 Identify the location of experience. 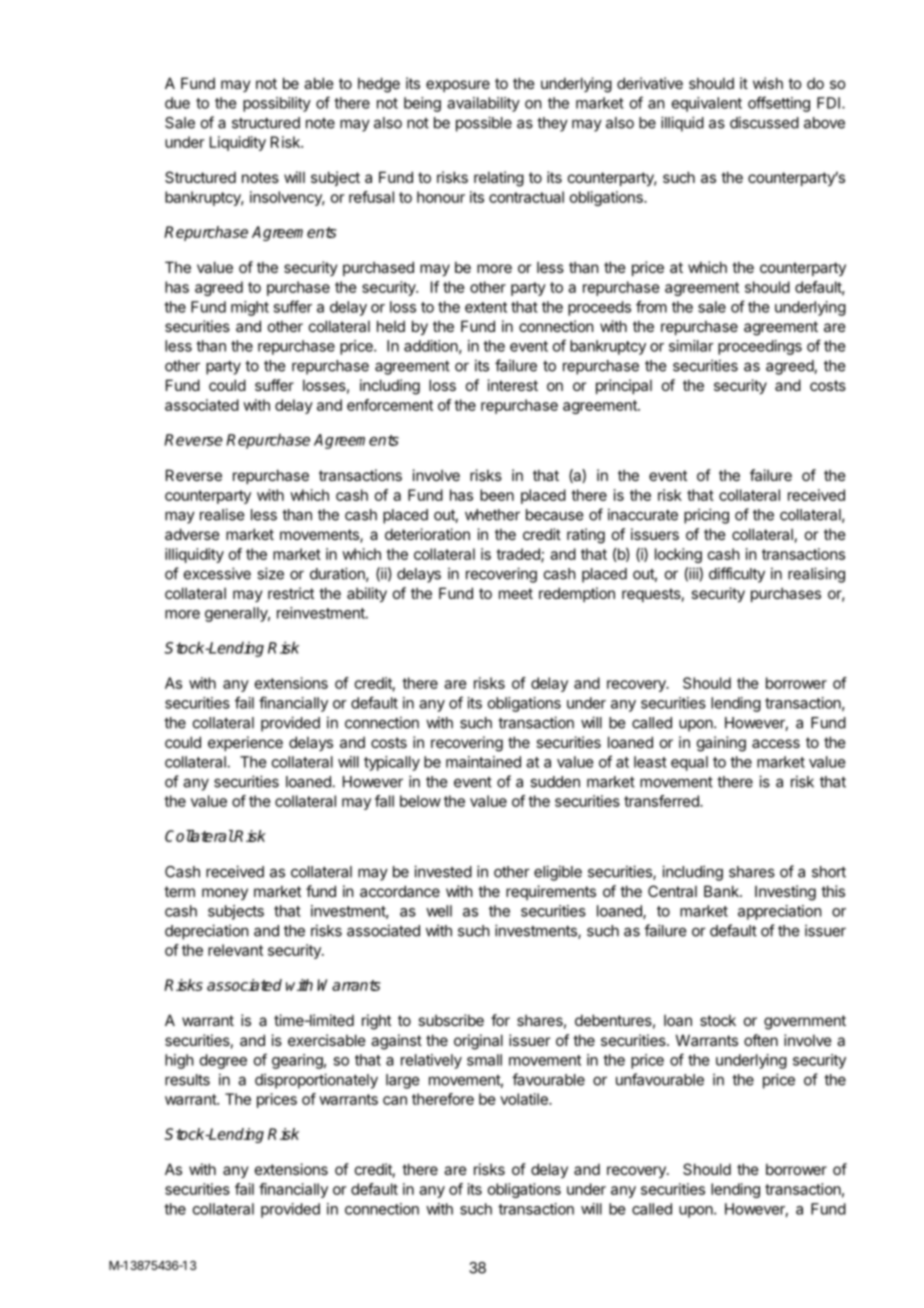
(245, 743).
